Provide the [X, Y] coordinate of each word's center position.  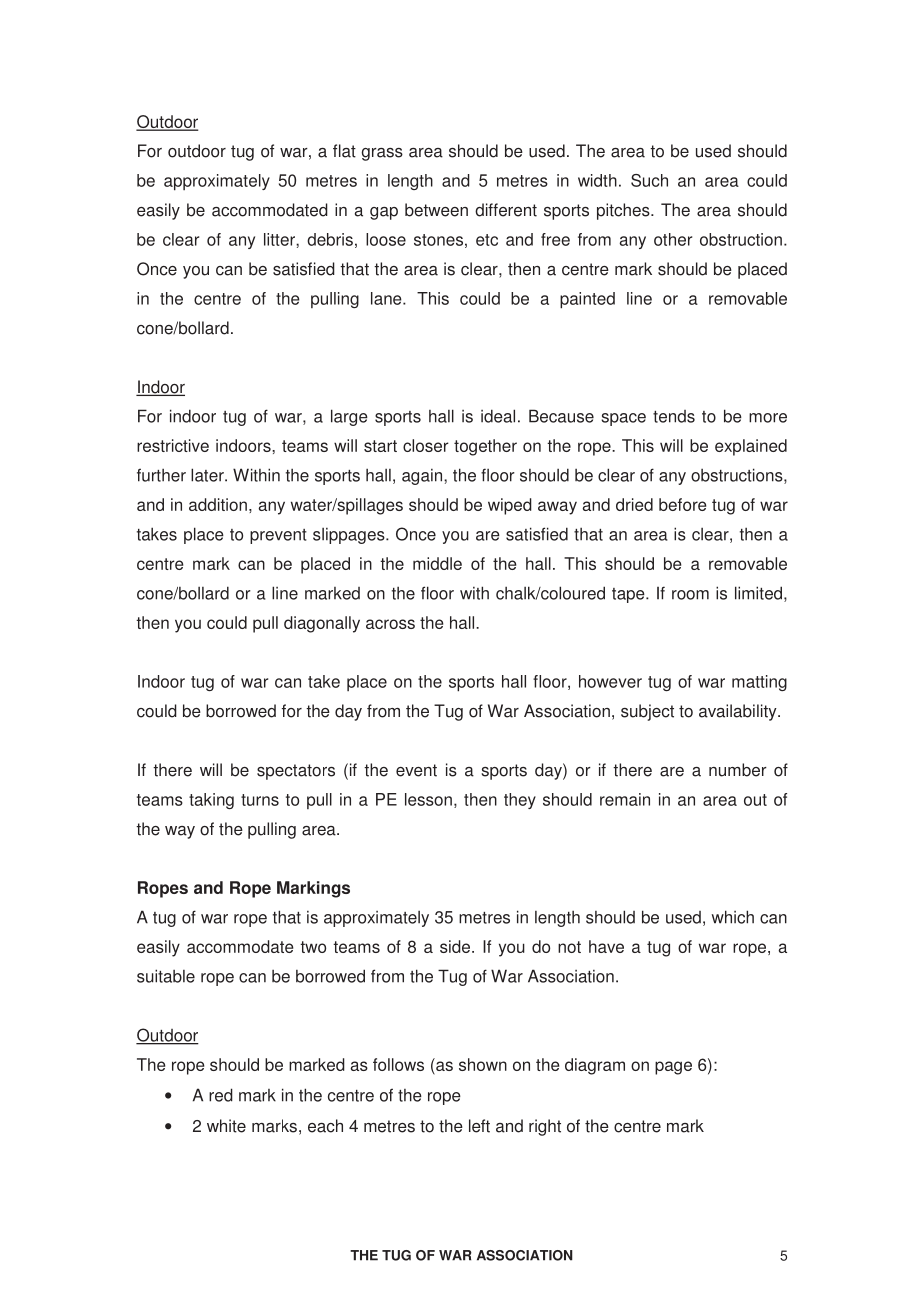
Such [649, 180]
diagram [595, 1066]
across [390, 624]
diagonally [322, 624]
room [690, 595]
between [436, 210]
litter [280, 239]
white [226, 1126]
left [479, 1126]
